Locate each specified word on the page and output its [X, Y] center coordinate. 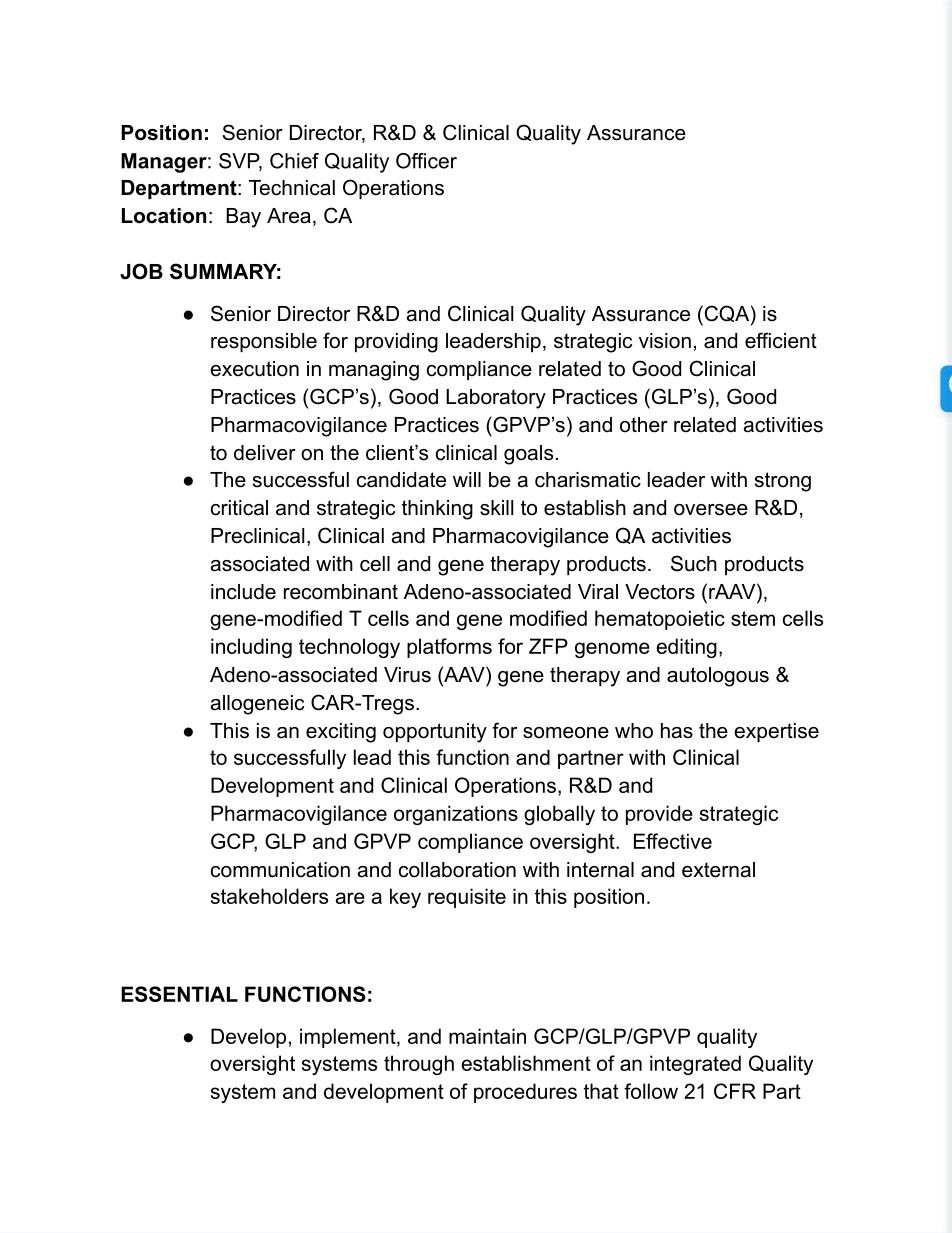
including [251, 648]
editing [686, 648]
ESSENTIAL [179, 994]
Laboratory [496, 399]
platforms [449, 648]
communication [280, 870]
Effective [673, 841]
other [644, 425]
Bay [243, 218]
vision [665, 341]
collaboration [457, 870]
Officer [426, 161]
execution [254, 369]
